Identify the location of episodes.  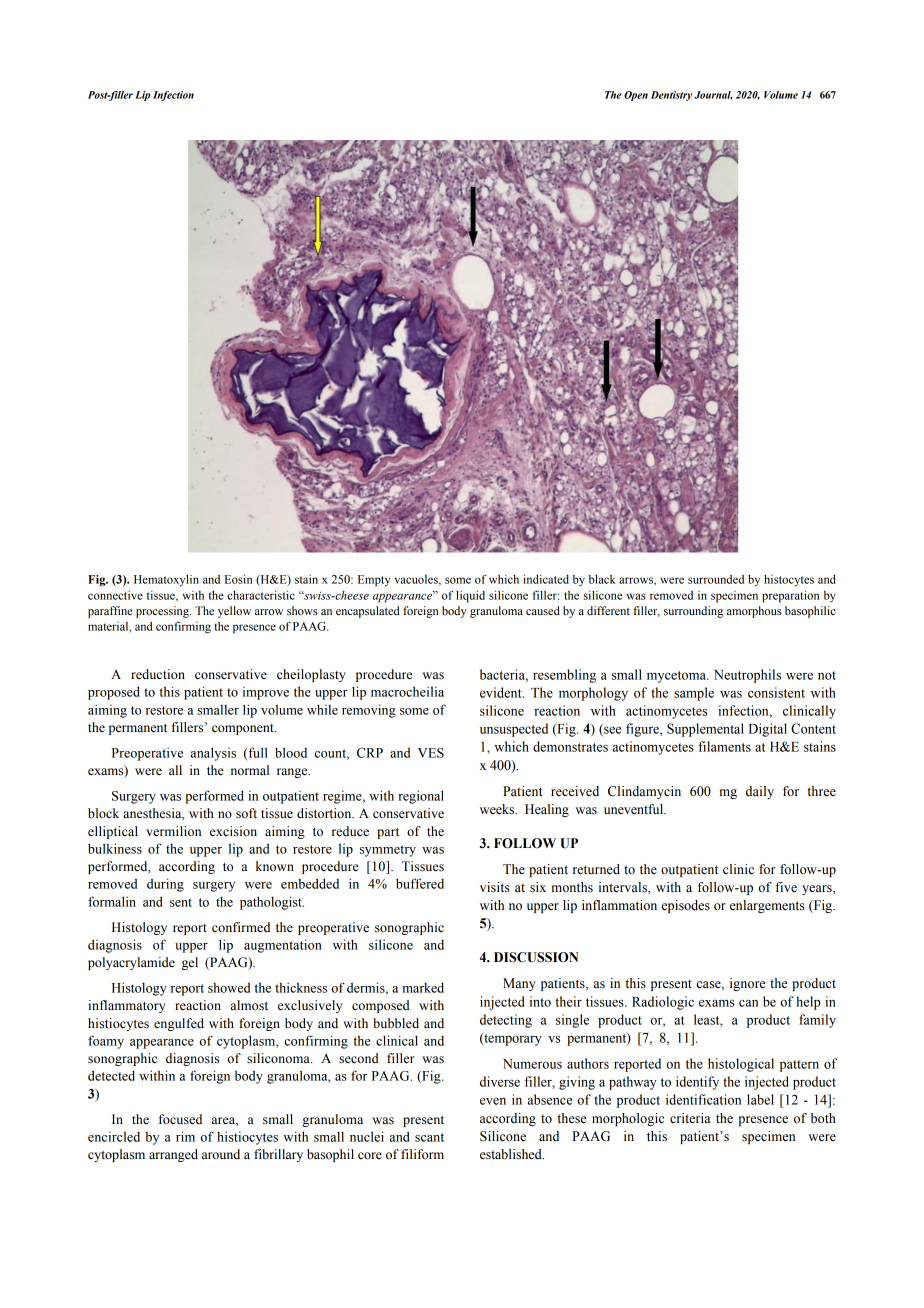
(686, 906).
